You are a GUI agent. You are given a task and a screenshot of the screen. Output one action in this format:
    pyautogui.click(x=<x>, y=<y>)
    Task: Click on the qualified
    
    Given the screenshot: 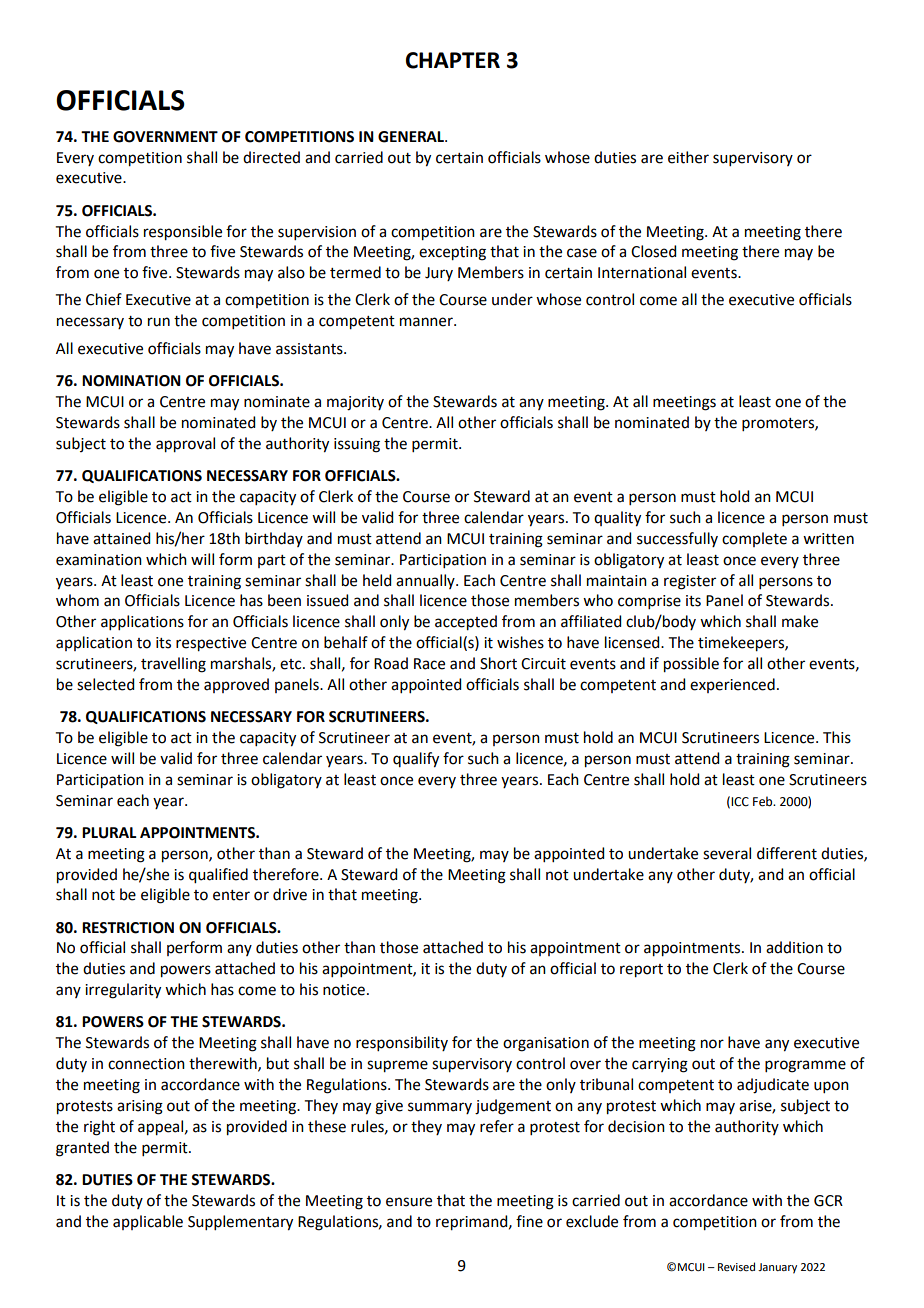 What is the action you would take?
    pyautogui.click(x=218, y=876)
